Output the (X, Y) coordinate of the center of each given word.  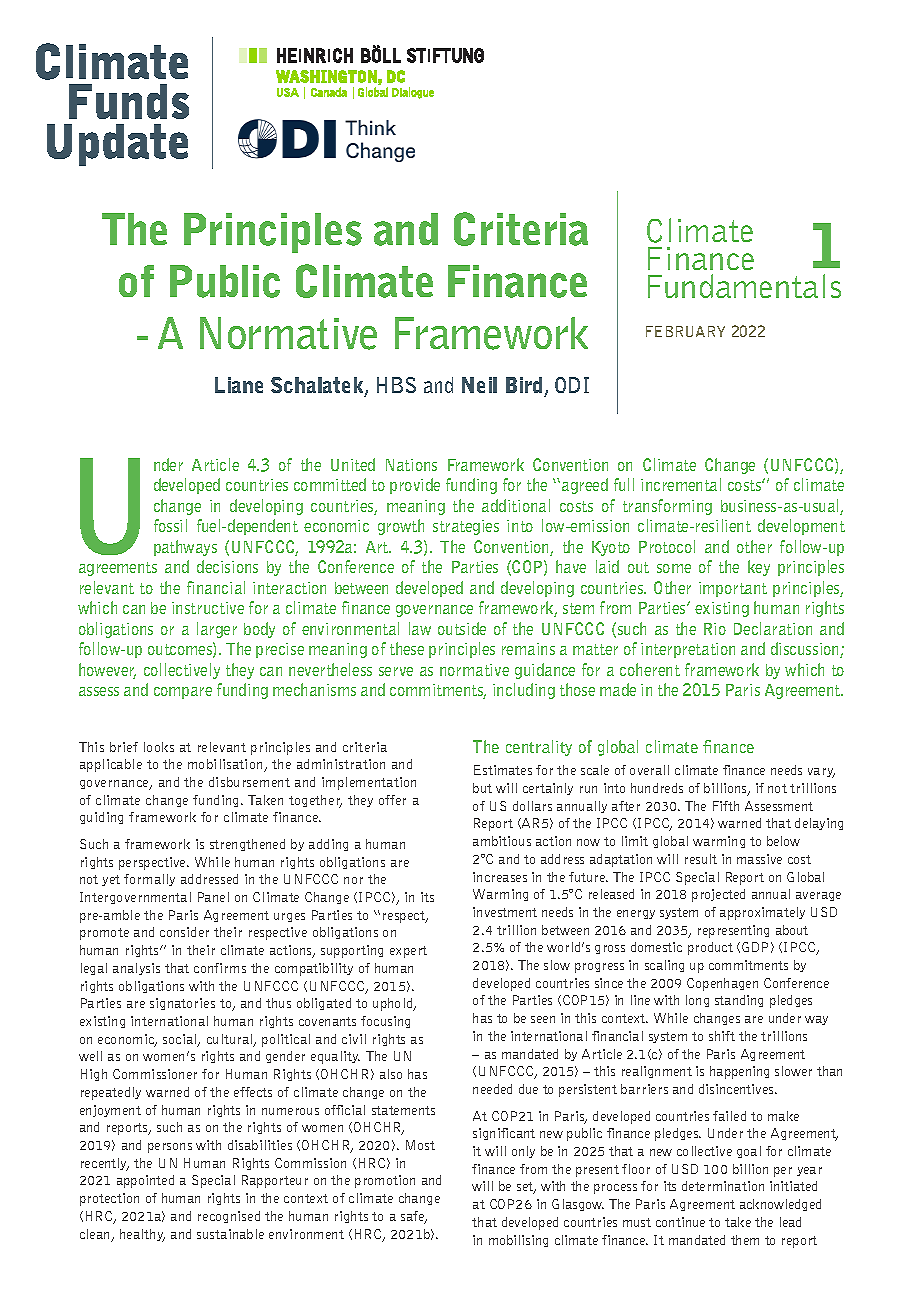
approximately (762, 913)
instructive (208, 608)
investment (505, 912)
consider (184, 932)
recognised (229, 1217)
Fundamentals (744, 286)
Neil (479, 385)
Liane (239, 385)
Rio (715, 629)
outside (462, 628)
